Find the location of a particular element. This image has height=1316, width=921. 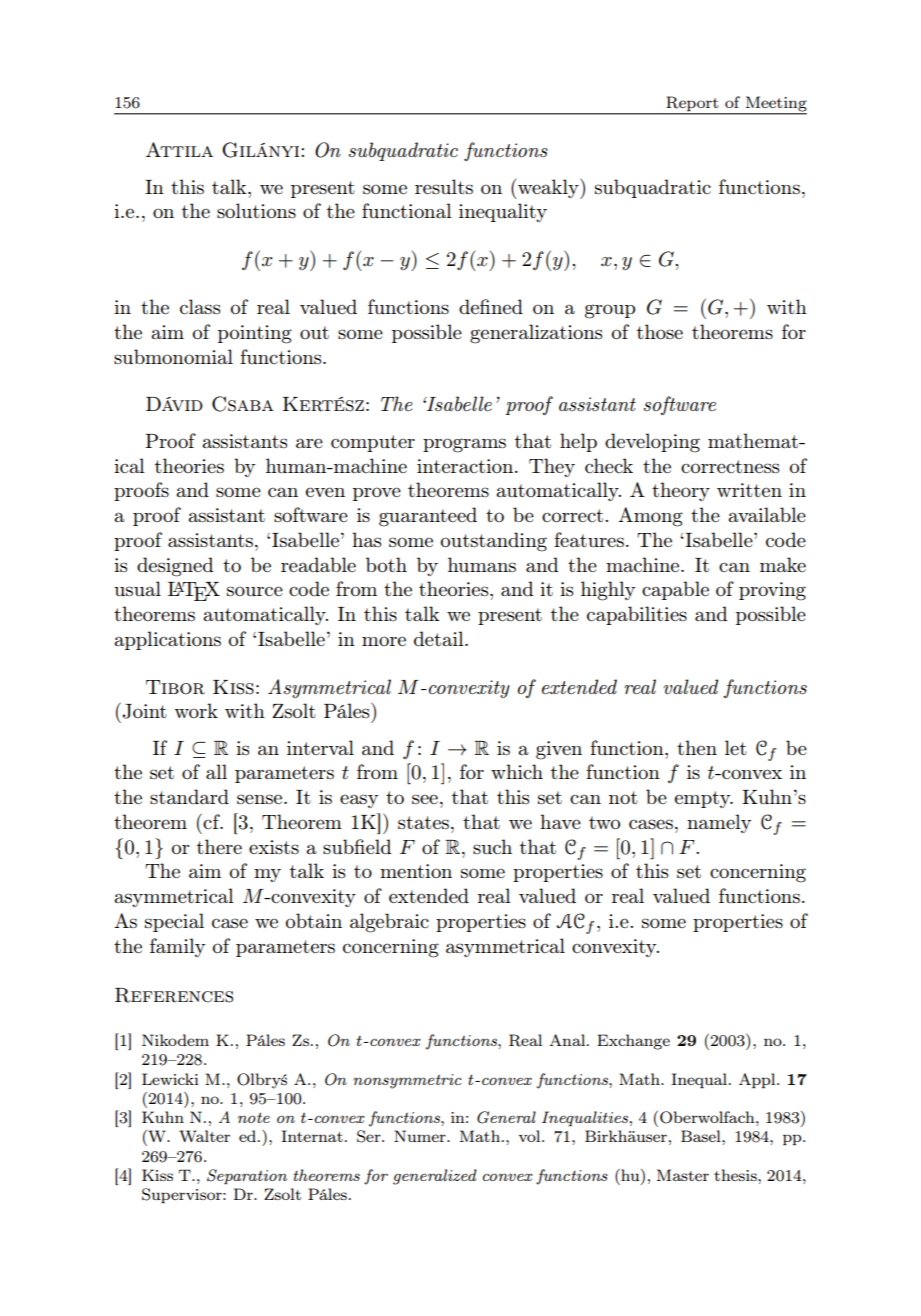

namely is located at coordinates (719, 823).
